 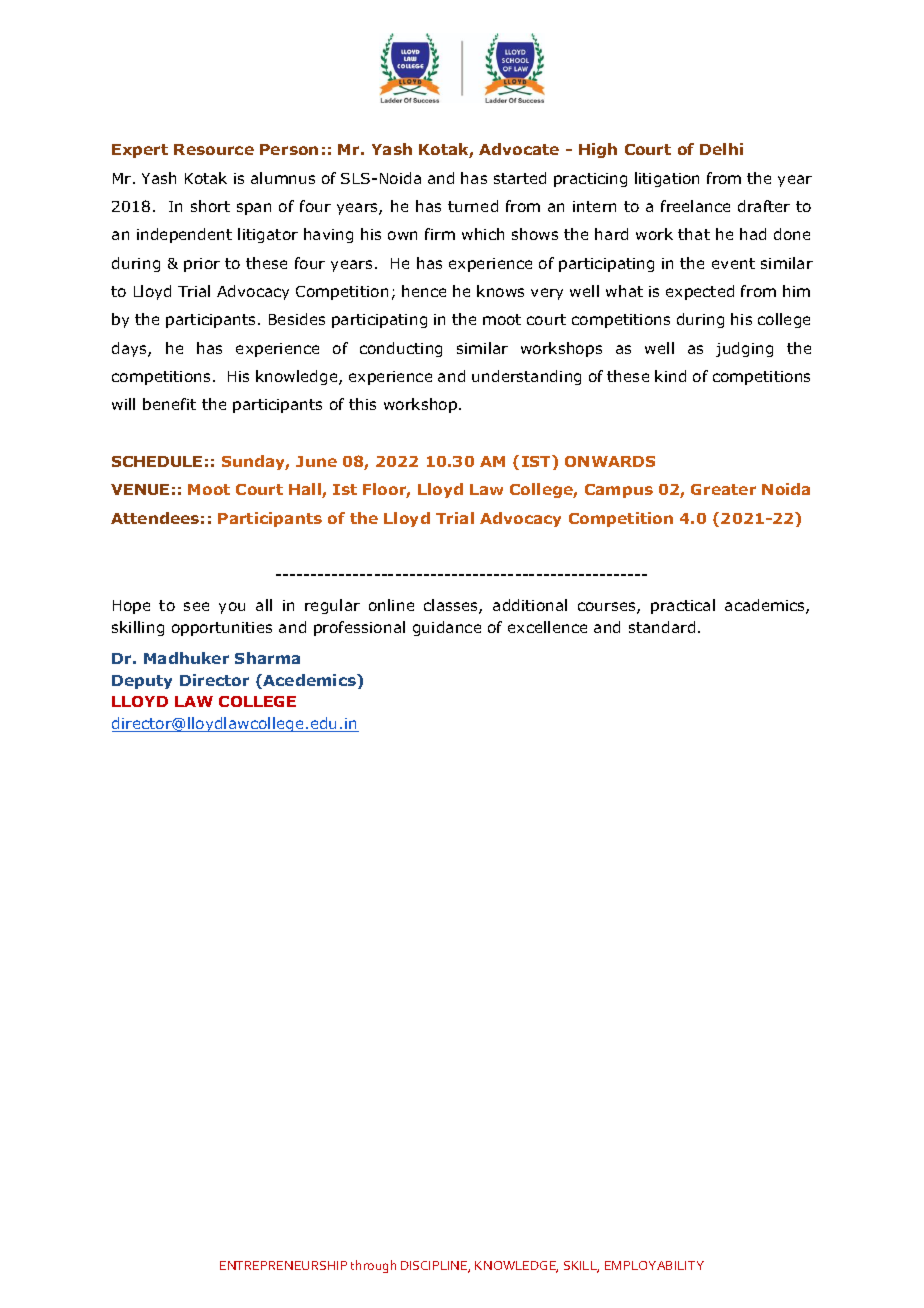 What do you see at coordinates (210, 206) in the image?
I see `short` at bounding box center [210, 206].
